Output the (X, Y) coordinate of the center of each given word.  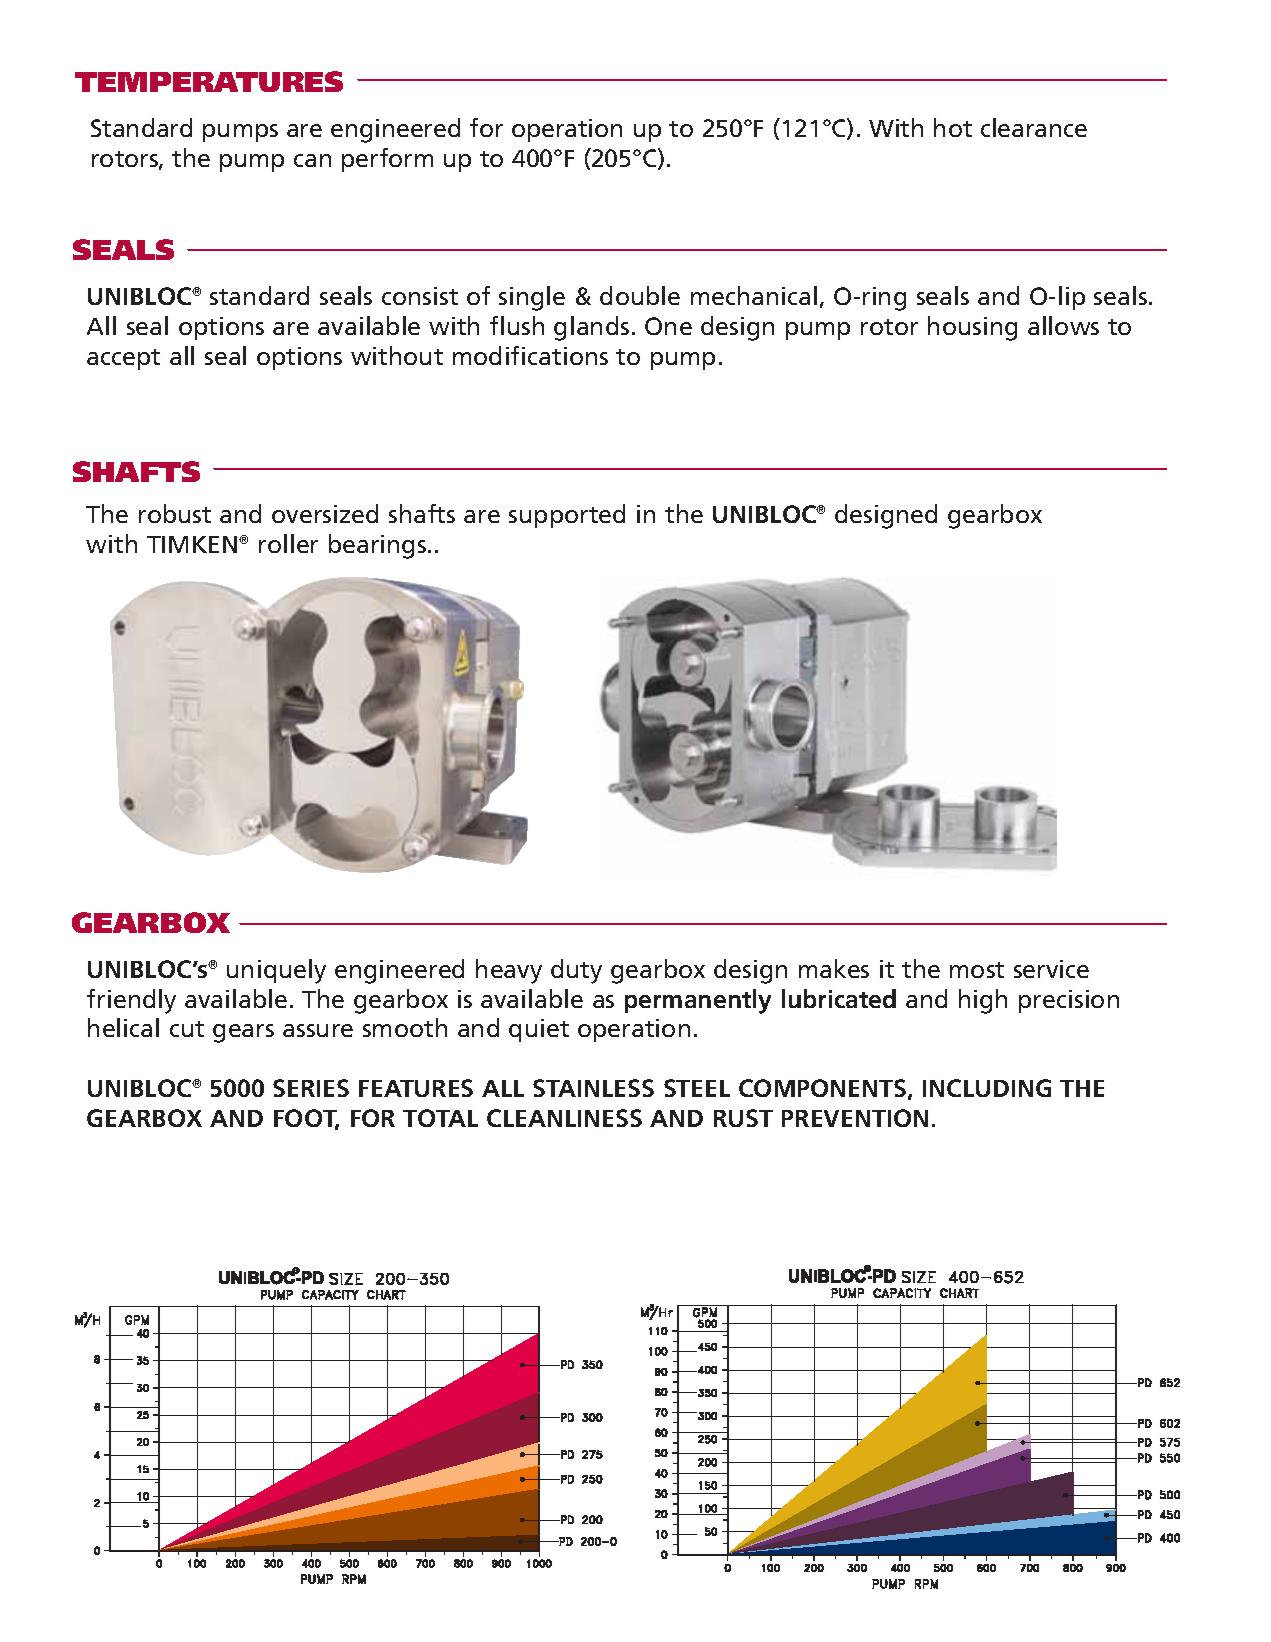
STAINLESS (593, 1088)
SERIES (311, 1088)
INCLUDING (987, 1088)
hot (953, 127)
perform (387, 160)
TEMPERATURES (209, 81)
